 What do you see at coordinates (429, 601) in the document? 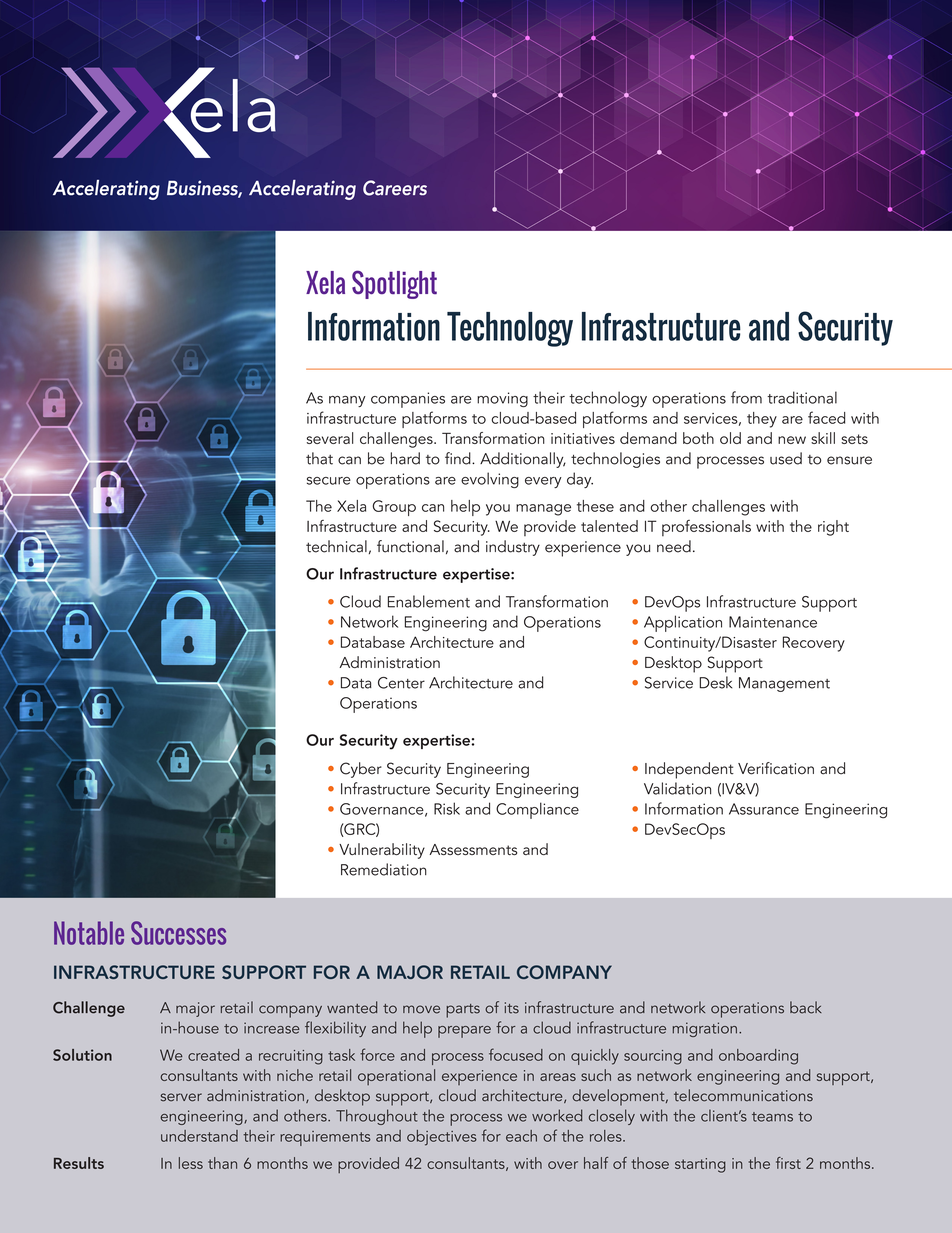
I see `Enablement` at bounding box center [429, 601].
